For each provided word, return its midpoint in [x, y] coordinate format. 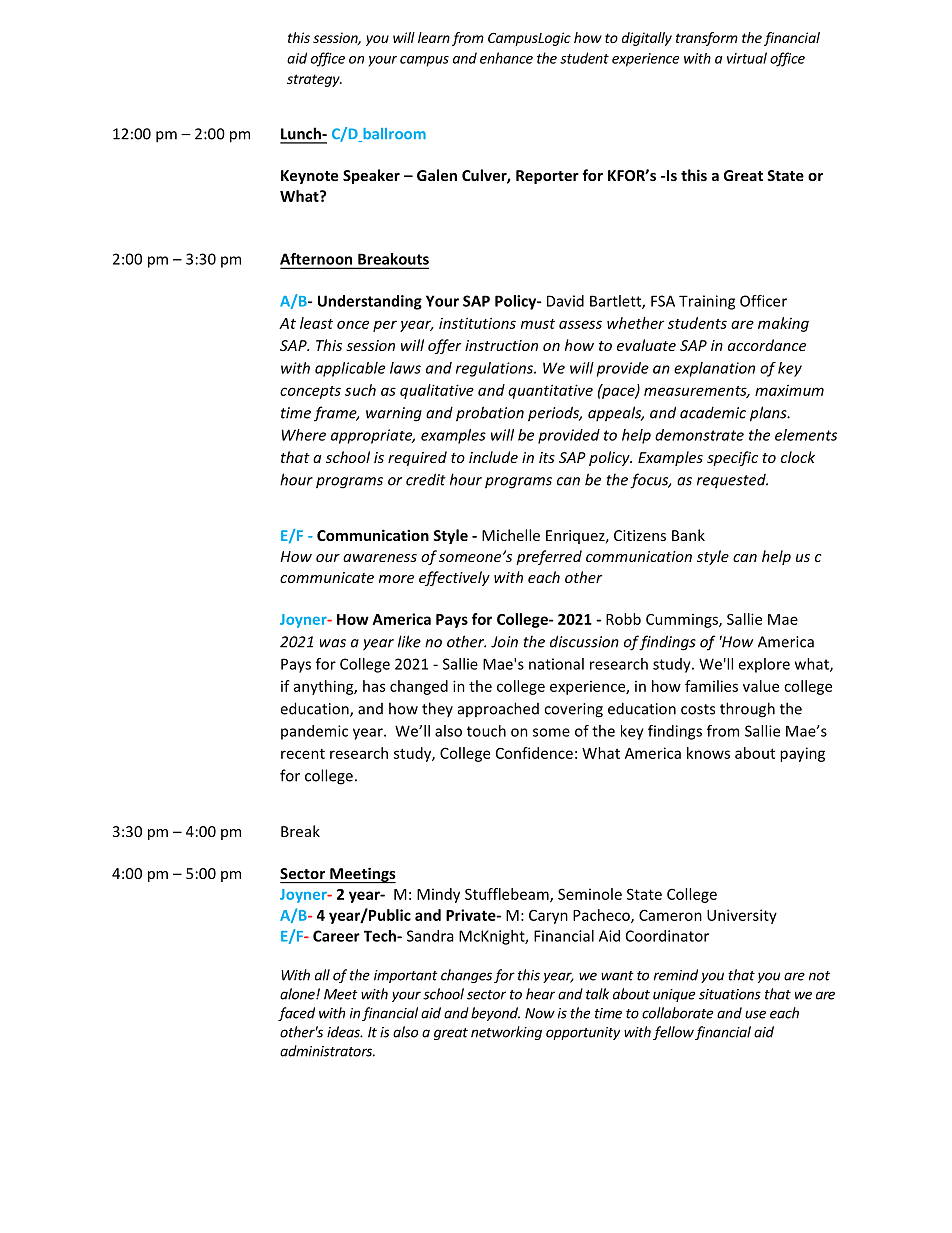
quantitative [550, 391]
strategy [314, 80]
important [405, 976]
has [374, 686]
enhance [506, 58]
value [761, 686]
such [360, 390]
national [556, 664]
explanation [714, 369]
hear [540, 994]
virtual [747, 58]
